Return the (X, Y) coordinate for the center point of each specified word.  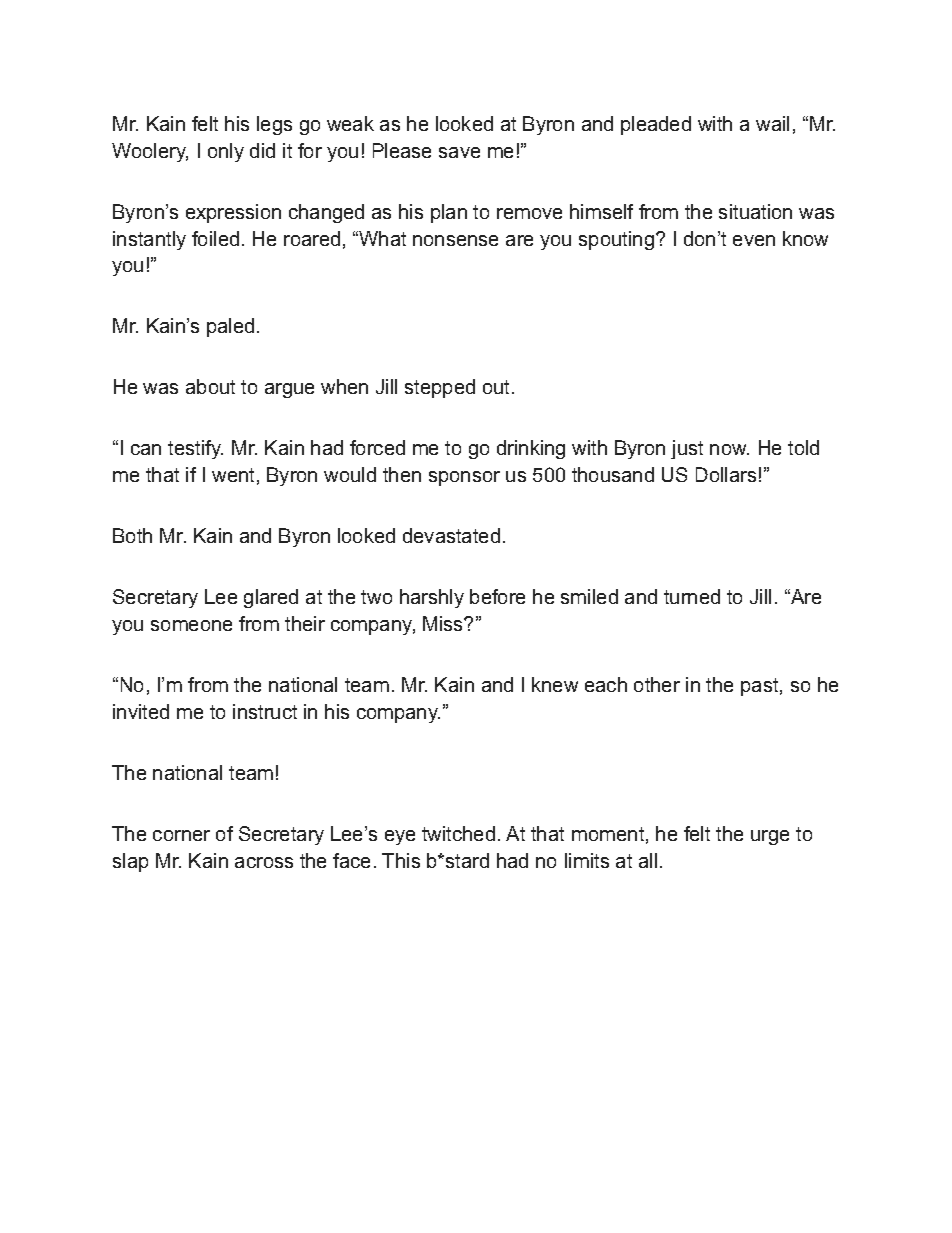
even (754, 240)
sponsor (464, 478)
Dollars (726, 474)
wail (772, 123)
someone (191, 625)
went (233, 475)
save (459, 152)
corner (181, 835)
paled (230, 327)
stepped (440, 388)
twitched (458, 833)
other (657, 684)
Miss (444, 623)
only (226, 152)
